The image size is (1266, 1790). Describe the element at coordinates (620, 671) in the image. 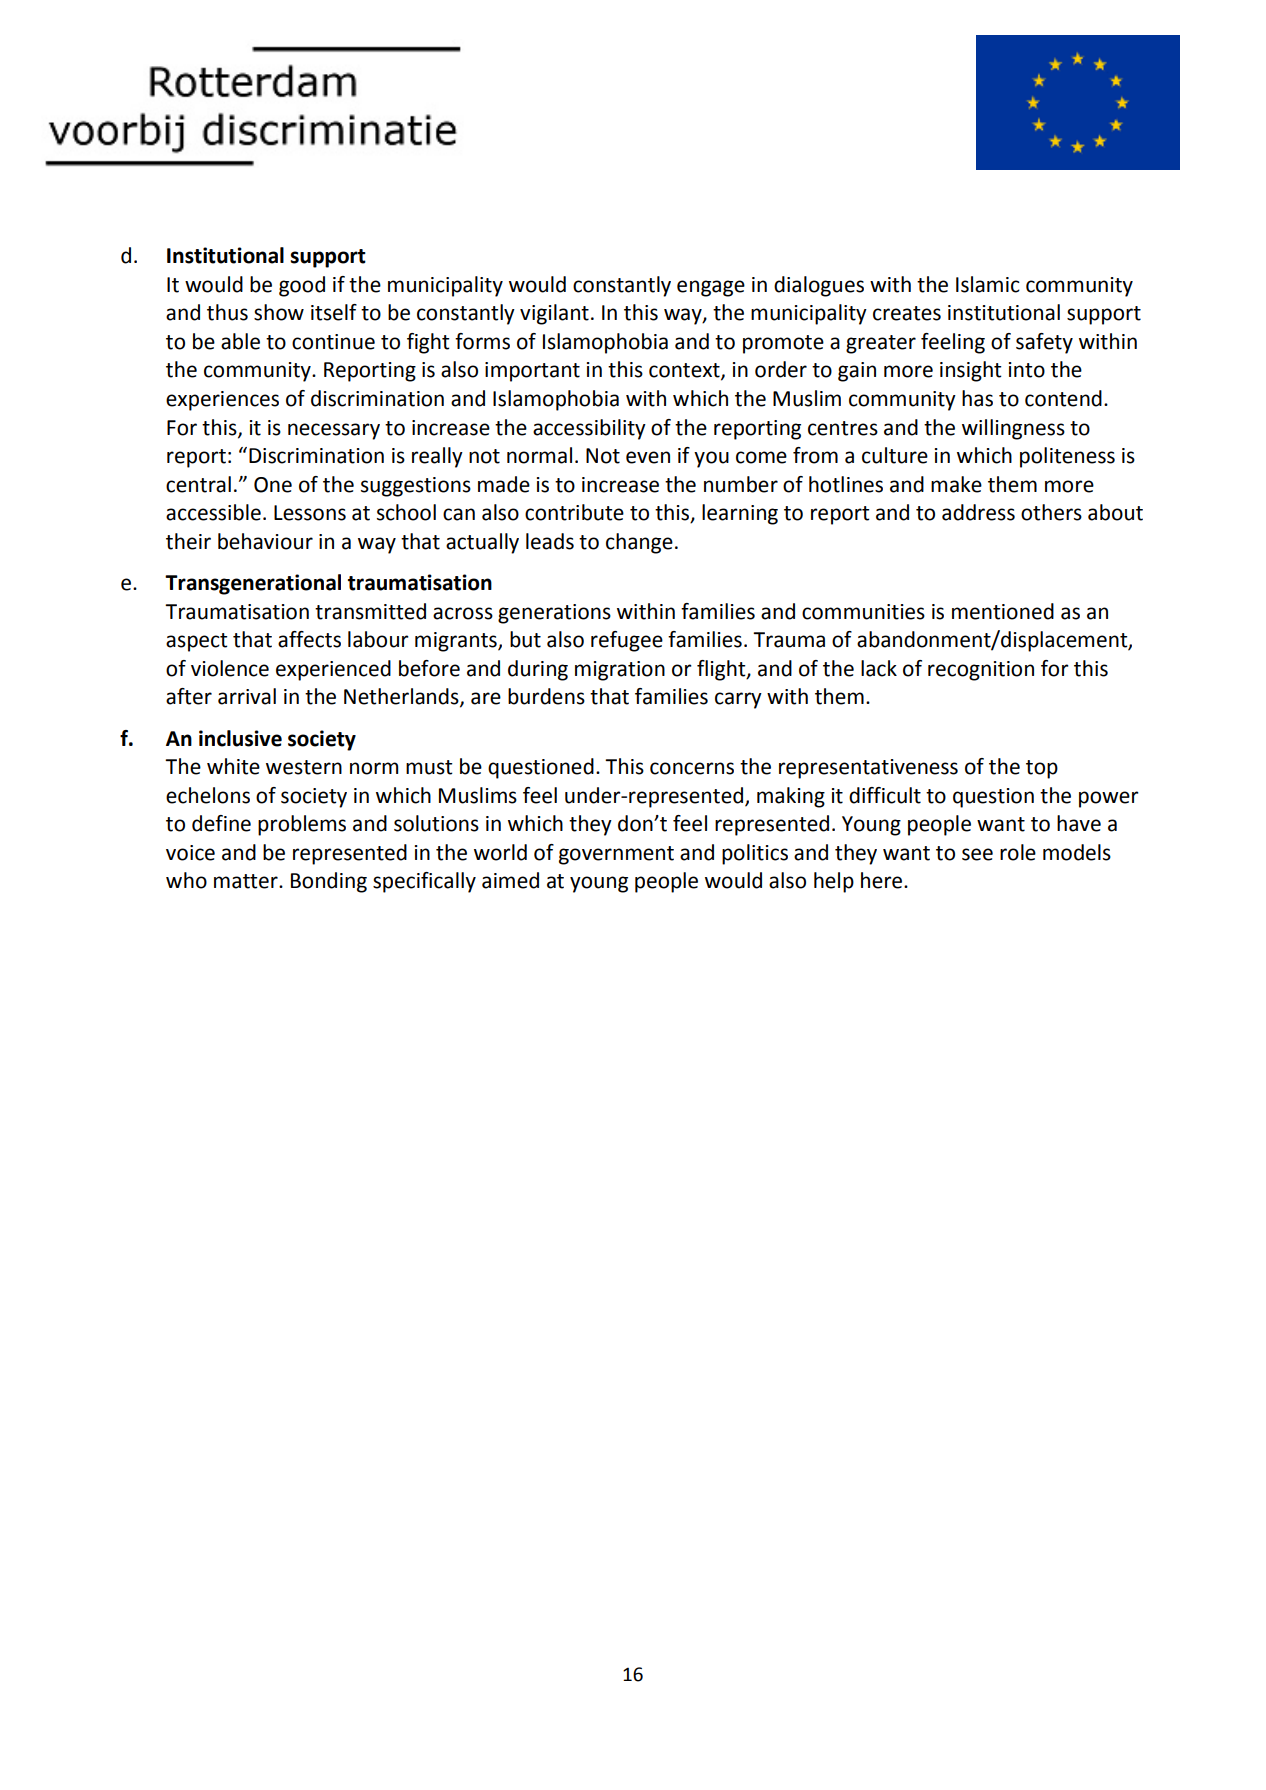

I see `migration` at that location.
